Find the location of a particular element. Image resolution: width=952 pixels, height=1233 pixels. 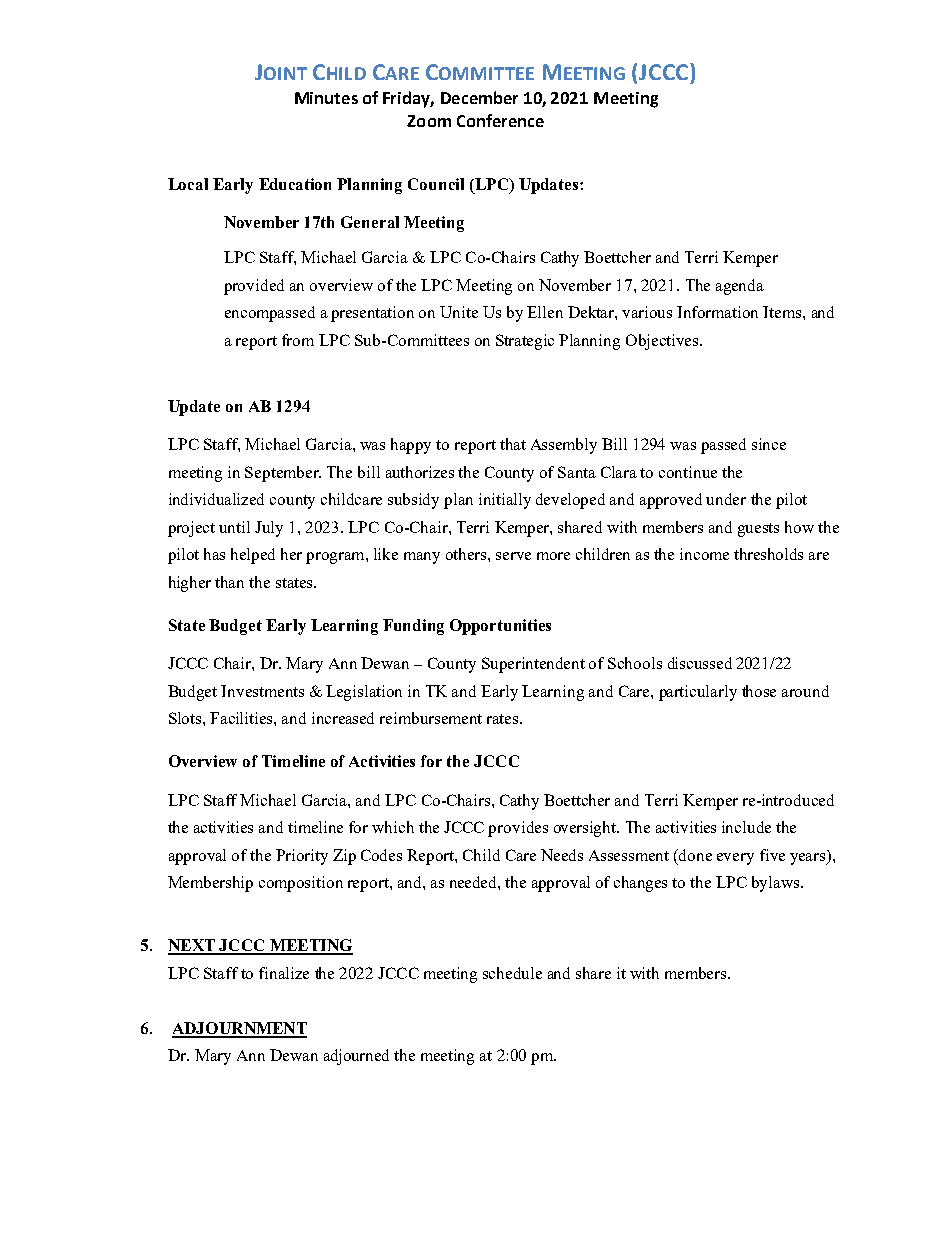

Conference is located at coordinates (500, 120).
